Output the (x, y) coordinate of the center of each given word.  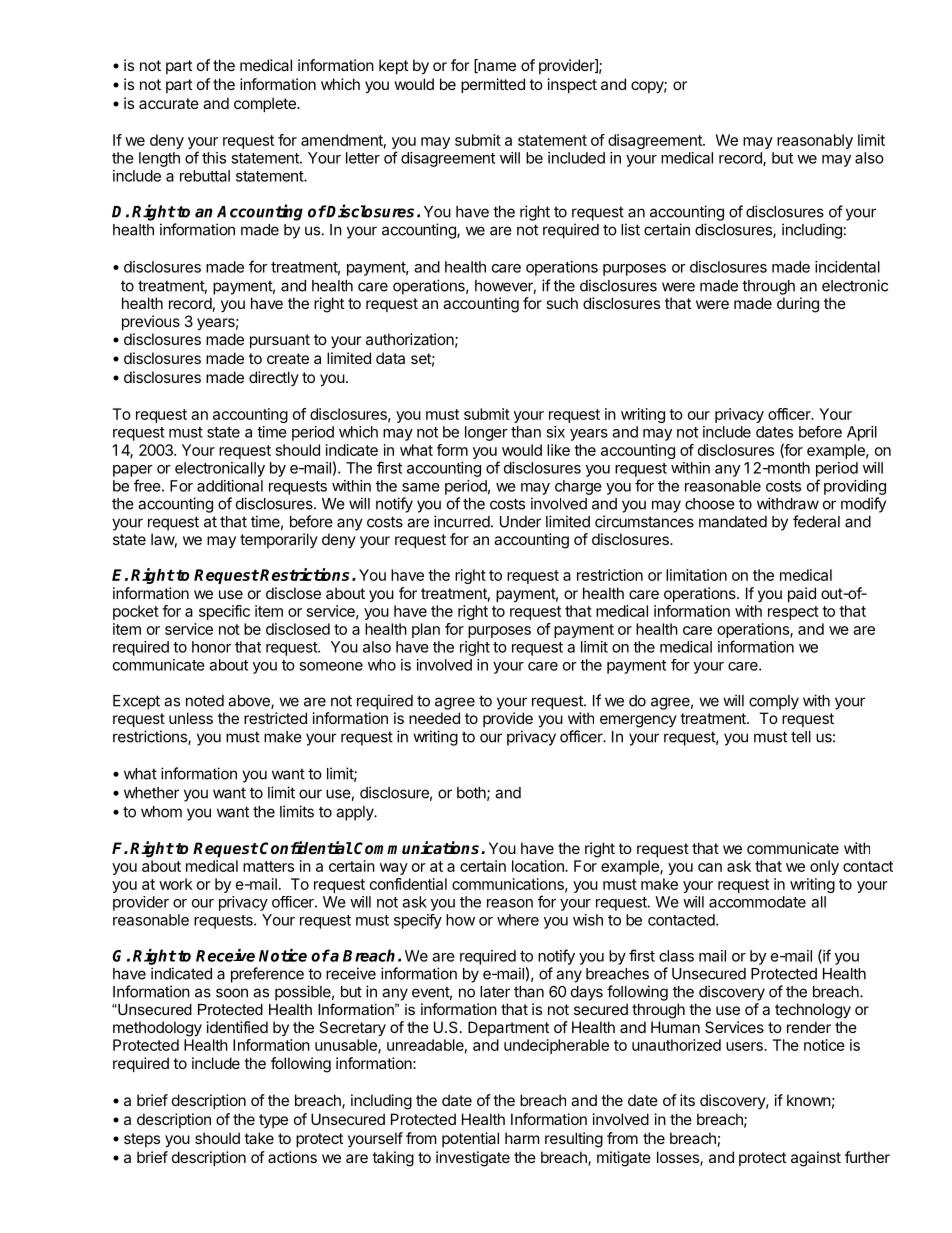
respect (793, 613)
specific (224, 612)
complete (266, 104)
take (259, 1138)
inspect (572, 85)
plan (426, 630)
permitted (493, 85)
